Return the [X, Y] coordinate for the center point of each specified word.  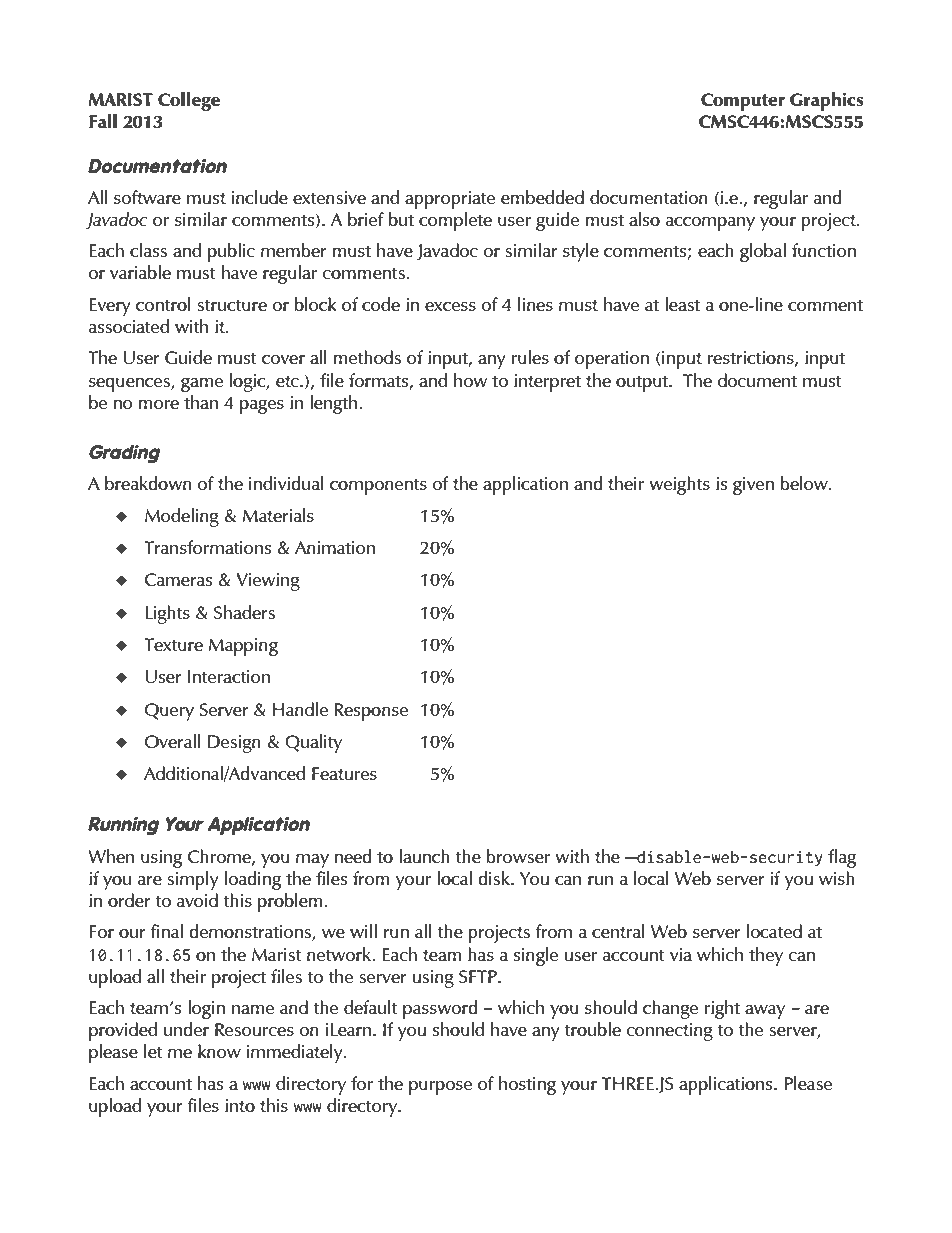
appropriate [450, 200]
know [219, 1051]
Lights [167, 614]
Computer [743, 102]
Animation [335, 547]
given [753, 486]
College [189, 101]
